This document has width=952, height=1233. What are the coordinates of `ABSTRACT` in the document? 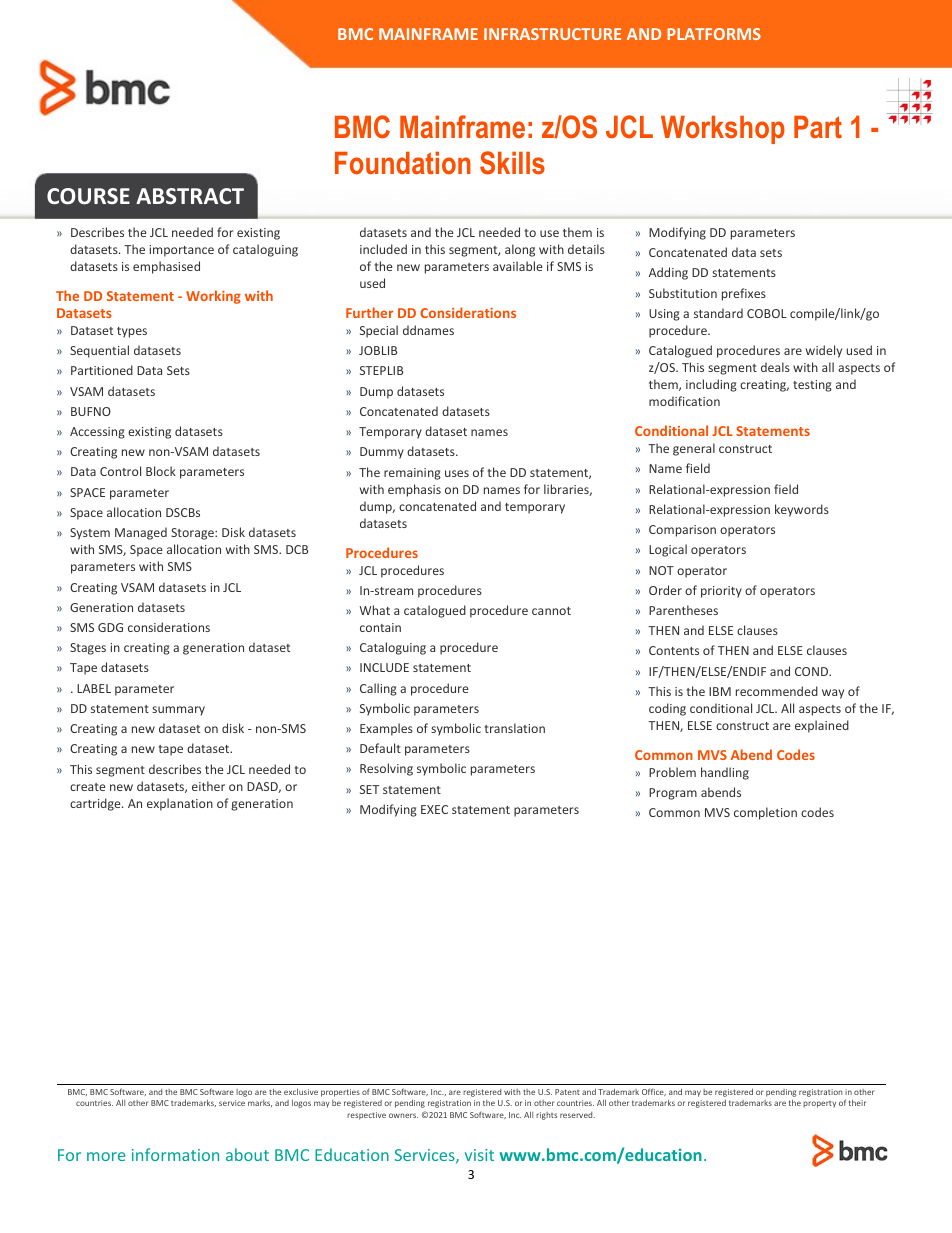 It's located at (190, 196).
